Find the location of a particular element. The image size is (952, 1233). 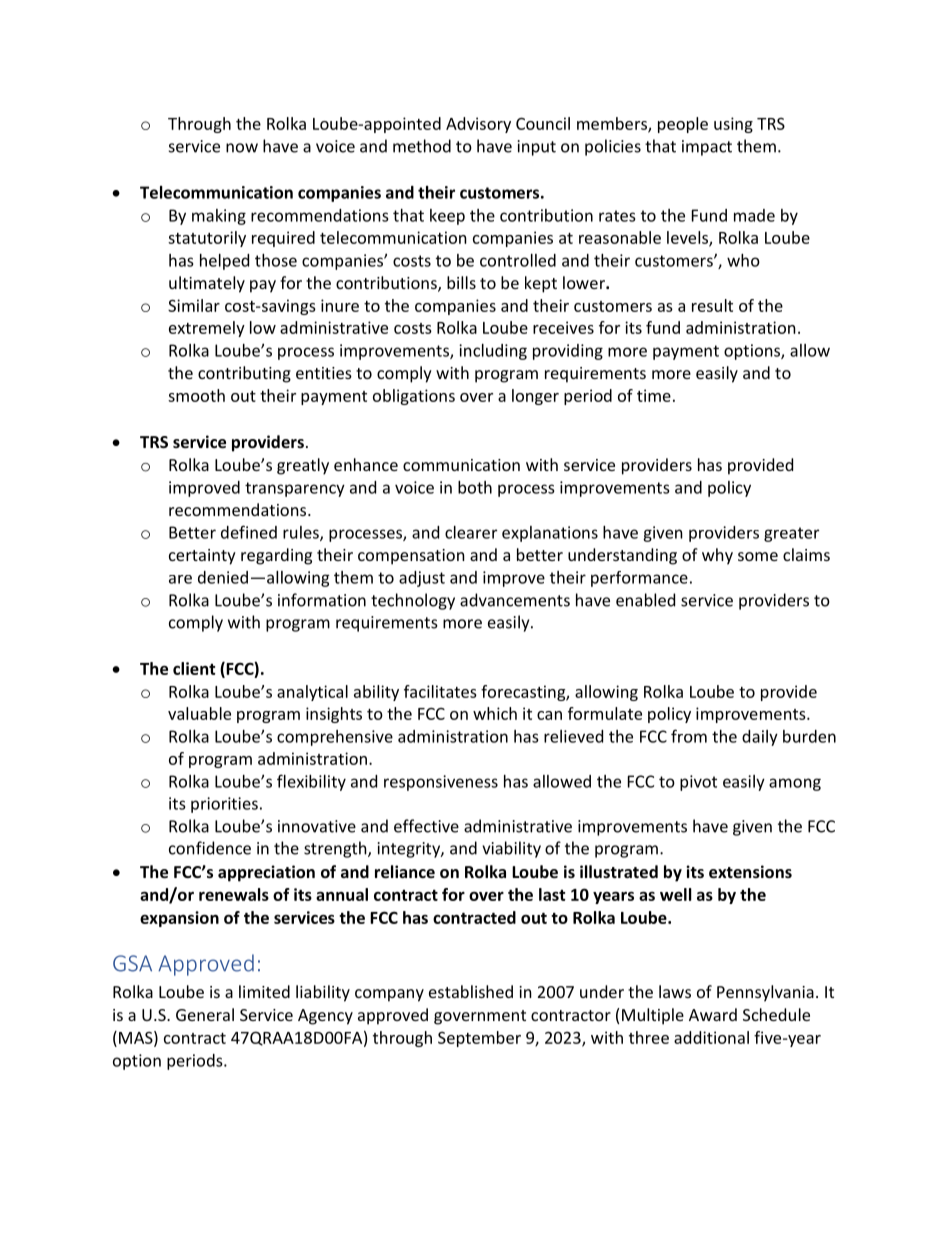

certainty is located at coordinates (202, 557).
